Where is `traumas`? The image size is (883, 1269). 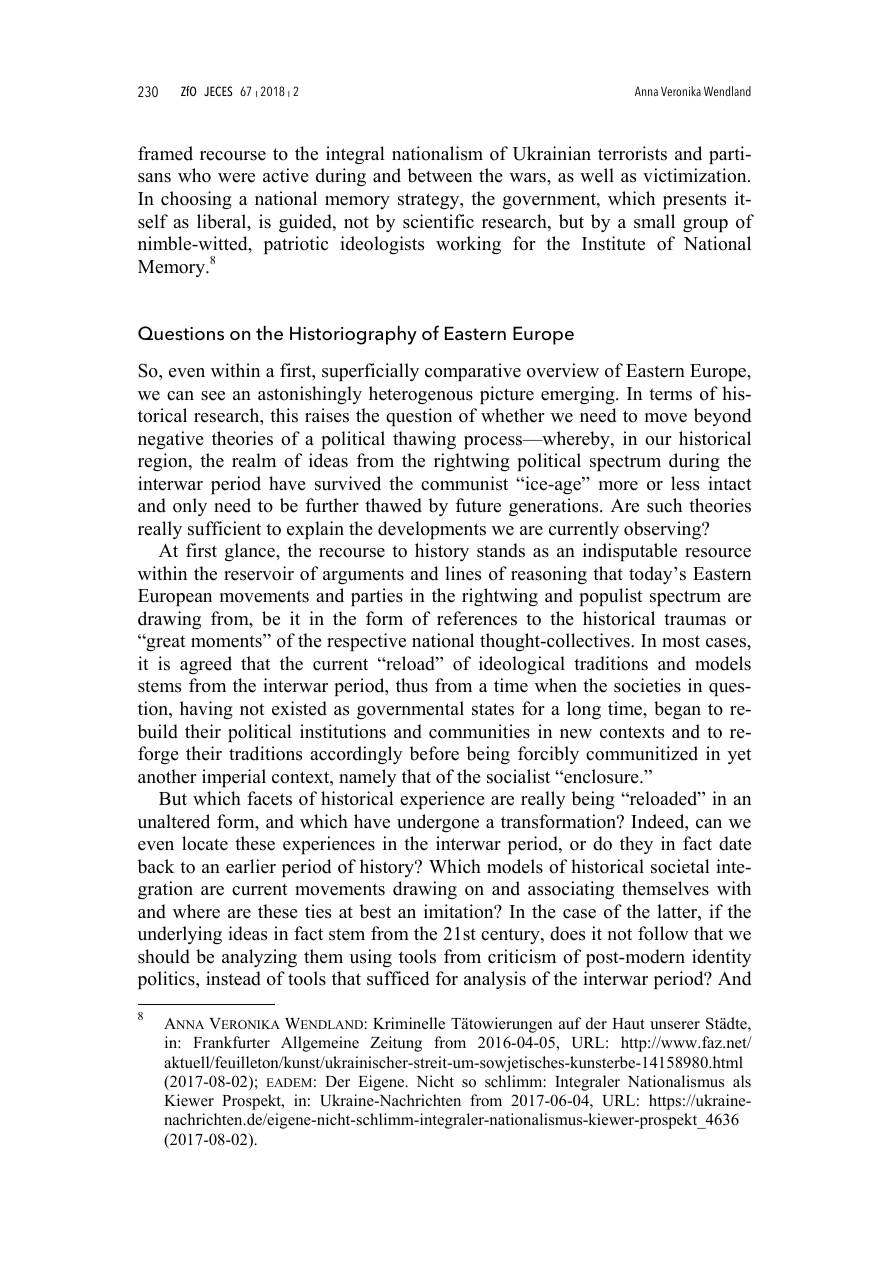 traumas is located at coordinates (695, 619).
